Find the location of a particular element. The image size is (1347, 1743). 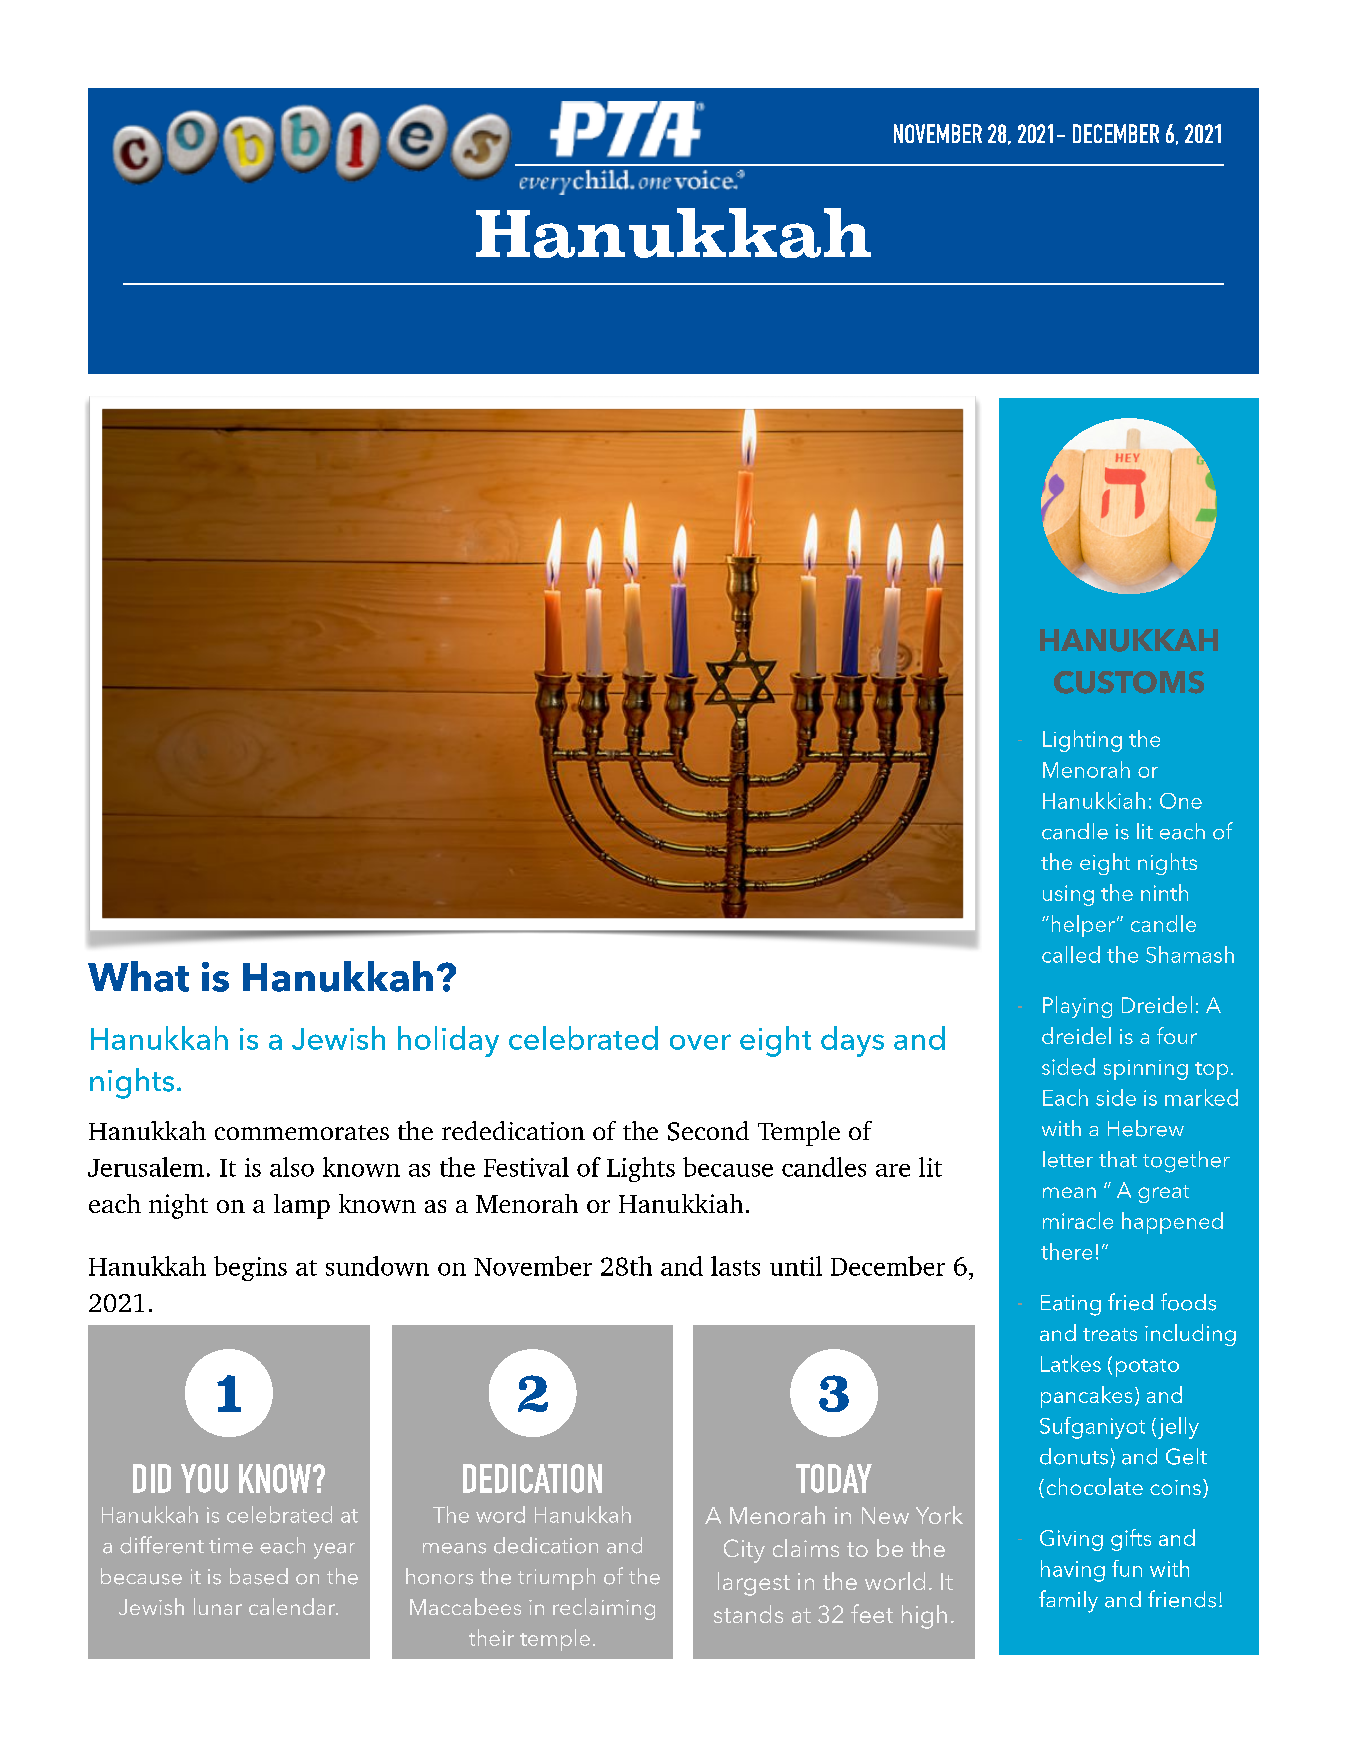

called is located at coordinates (1071, 954).
